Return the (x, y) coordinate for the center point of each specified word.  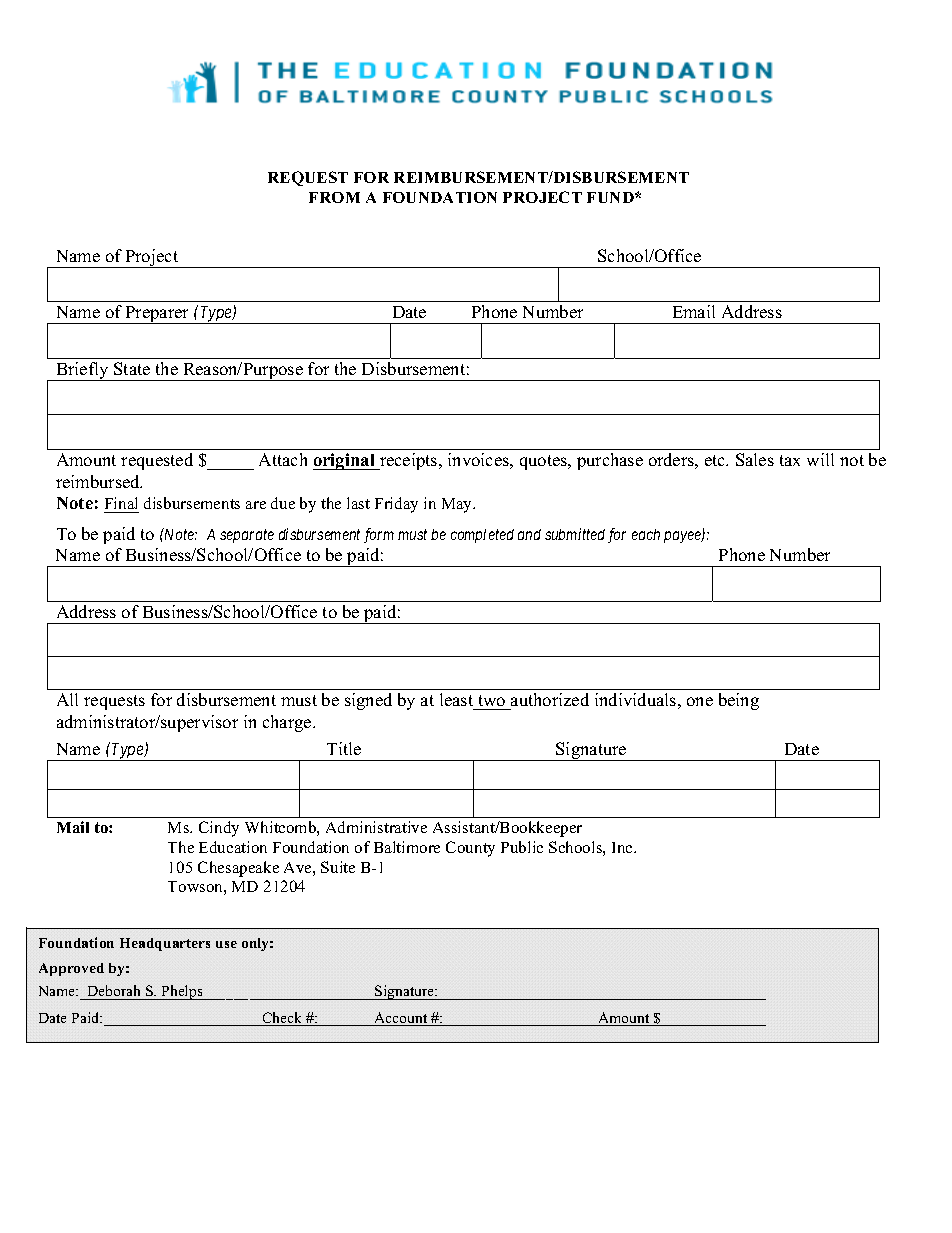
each (646, 534)
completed (482, 536)
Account (401, 1019)
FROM (334, 197)
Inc (623, 847)
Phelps (182, 992)
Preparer (157, 315)
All (67, 699)
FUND (611, 197)
